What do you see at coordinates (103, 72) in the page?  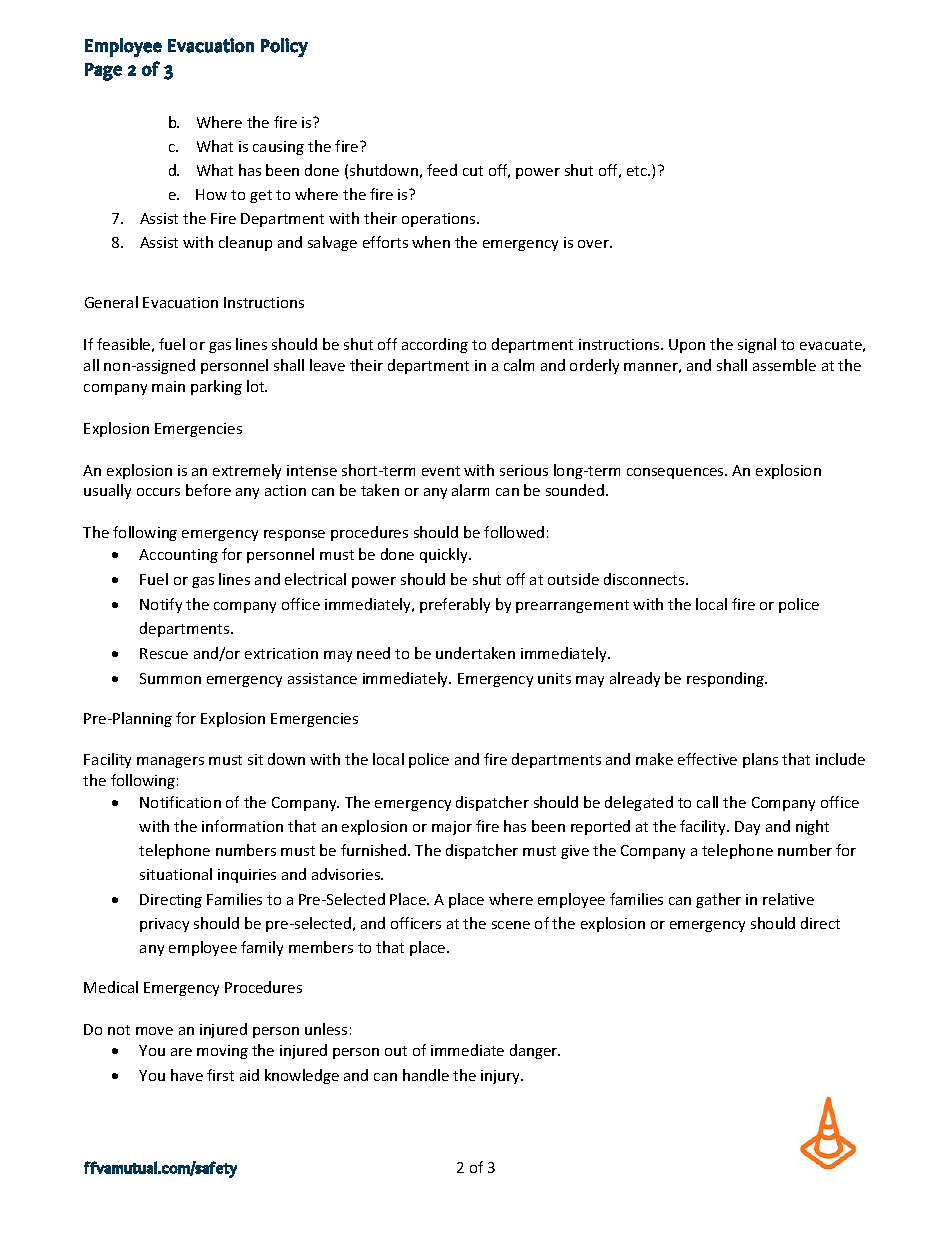 I see `Page` at bounding box center [103, 72].
